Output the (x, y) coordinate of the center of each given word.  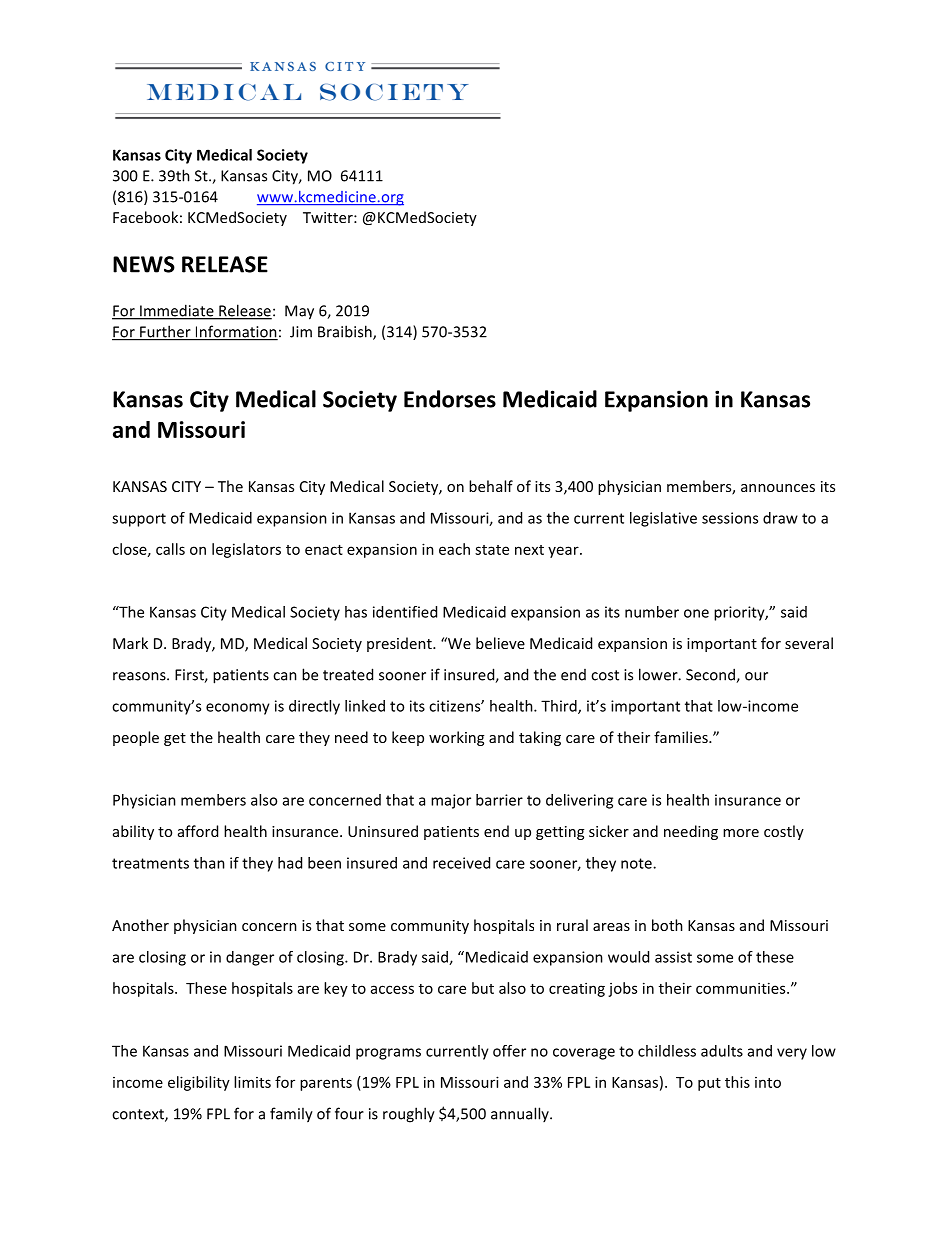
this (737, 1082)
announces (778, 488)
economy (238, 709)
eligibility (199, 1083)
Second (711, 675)
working (456, 738)
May (299, 312)
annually (521, 1114)
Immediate (177, 311)
